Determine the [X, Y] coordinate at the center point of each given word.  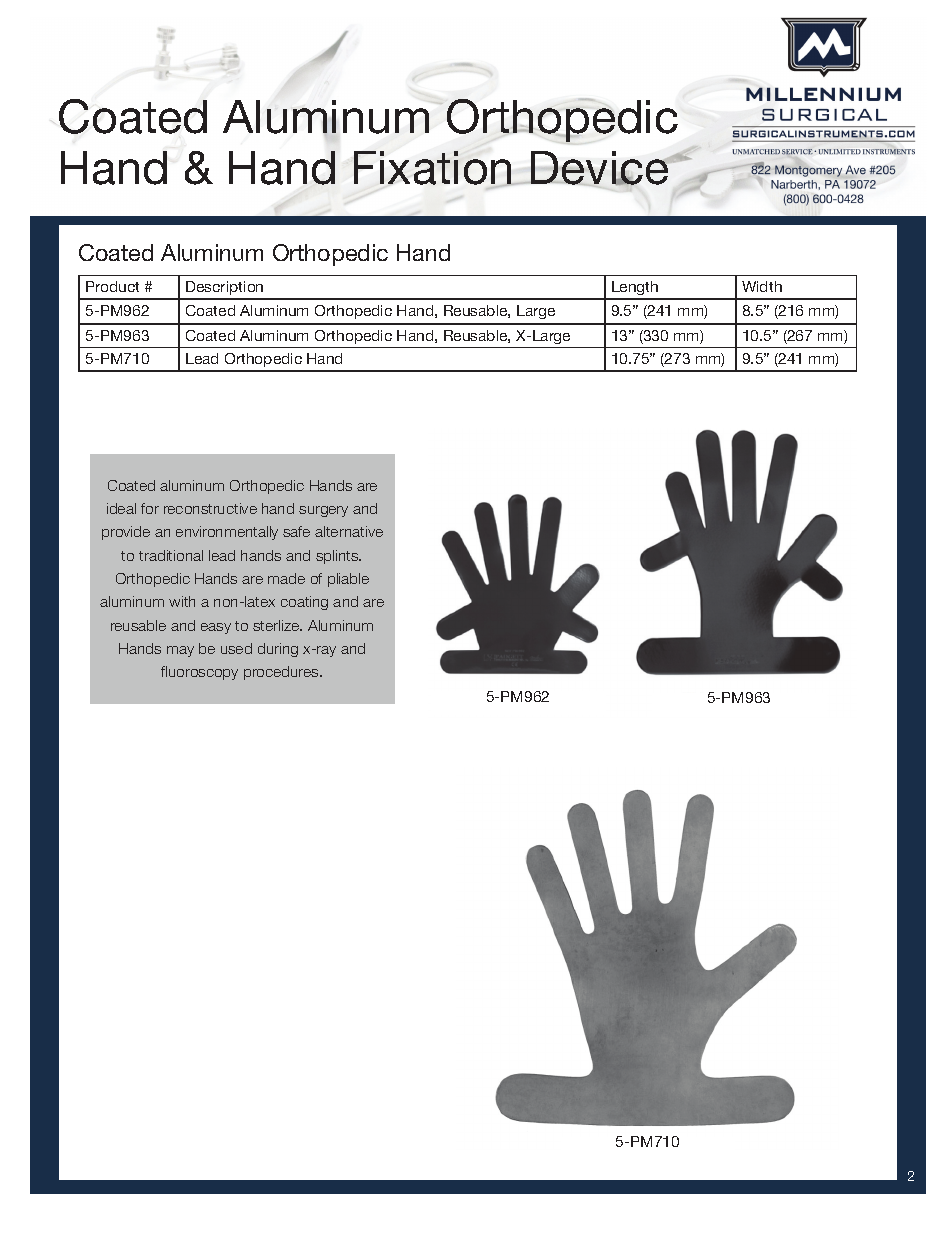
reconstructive [210, 508]
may [180, 651]
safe [296, 531]
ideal [121, 508]
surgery [323, 511]
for [150, 508]
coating [304, 603]
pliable [348, 580]
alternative [349, 531]
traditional [171, 555]
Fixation [434, 169]
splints [338, 557]
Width [762, 286]
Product [112, 286]
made [286, 578]
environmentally [227, 533]
